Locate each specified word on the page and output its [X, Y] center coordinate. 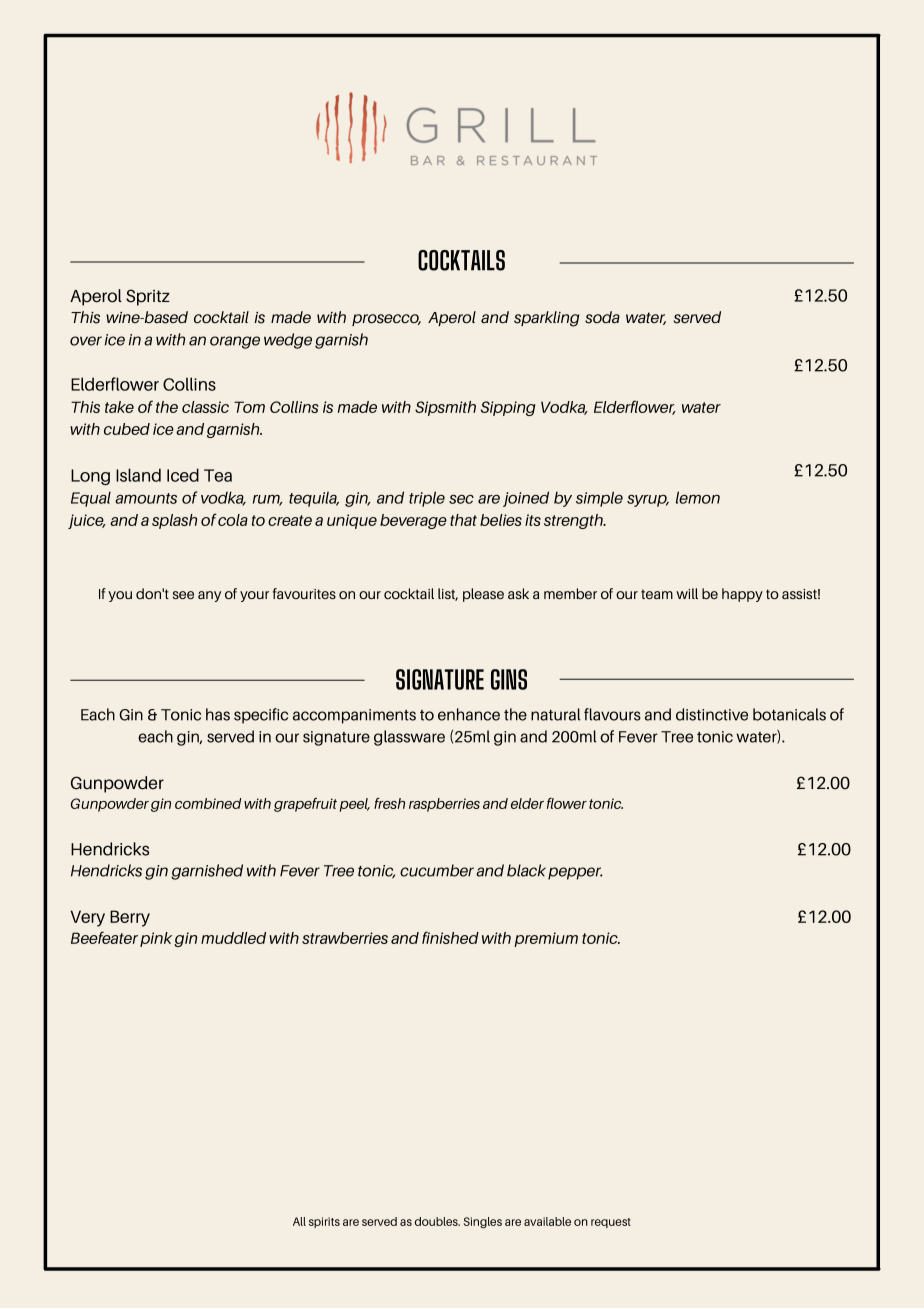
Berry [130, 918]
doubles [437, 1221]
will [687, 593]
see [183, 595]
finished [450, 937]
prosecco [386, 320]
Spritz [148, 297]
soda [602, 317]
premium [546, 939]
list [448, 594]
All [299, 1221]
